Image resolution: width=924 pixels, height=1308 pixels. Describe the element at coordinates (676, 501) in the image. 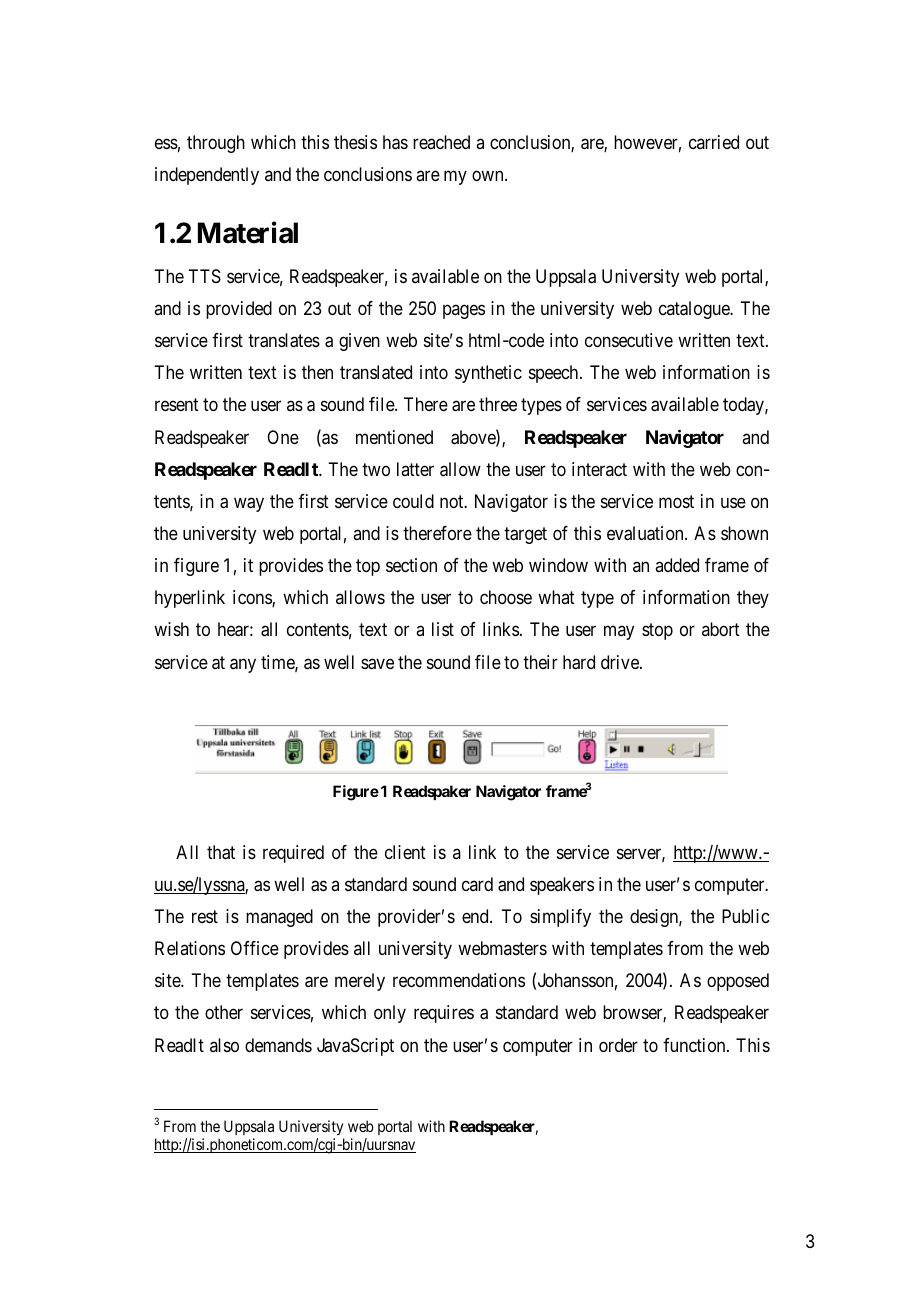

I see `most` at that location.
